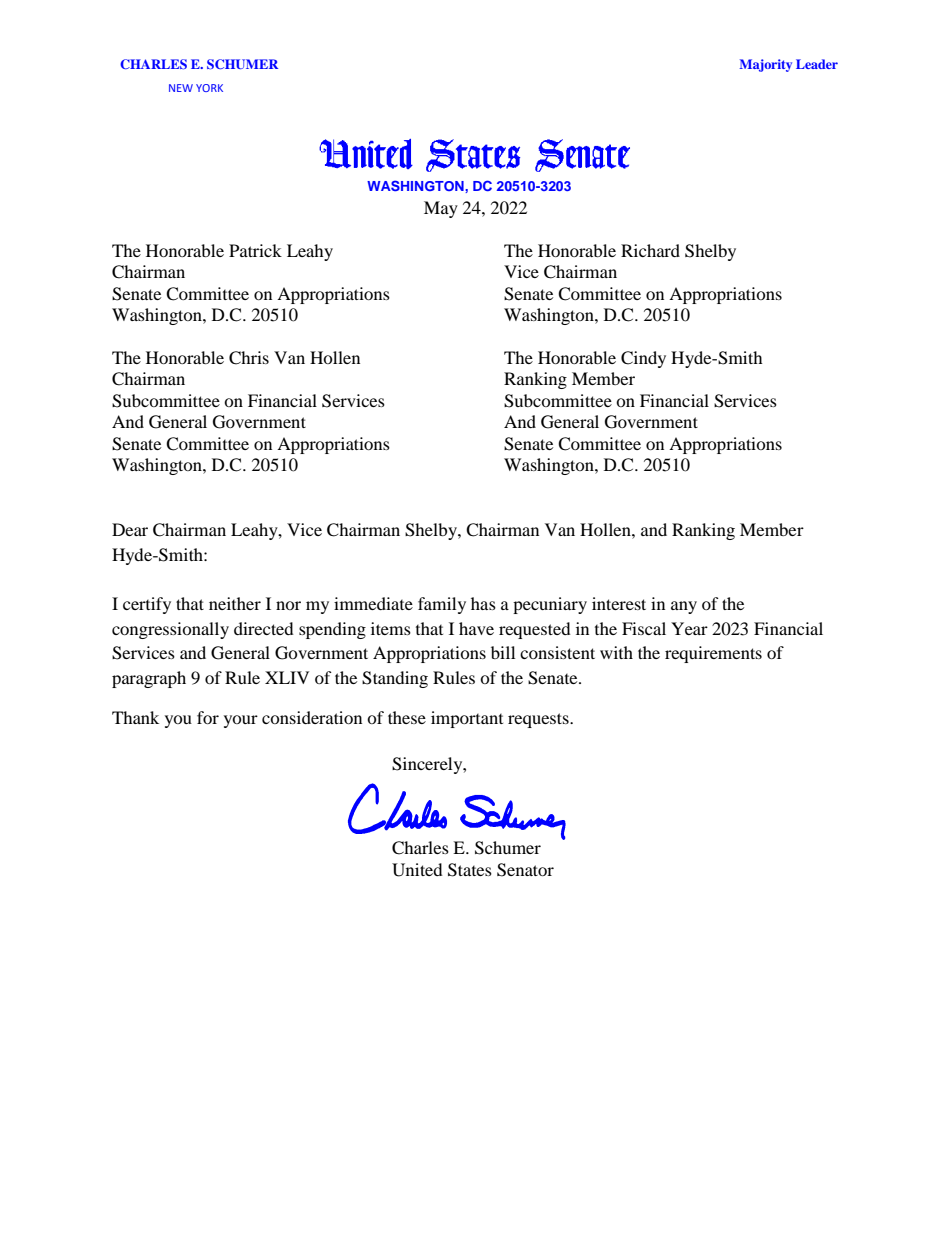 This page has width=952, height=1233. I want to click on United, so click(417, 870).
